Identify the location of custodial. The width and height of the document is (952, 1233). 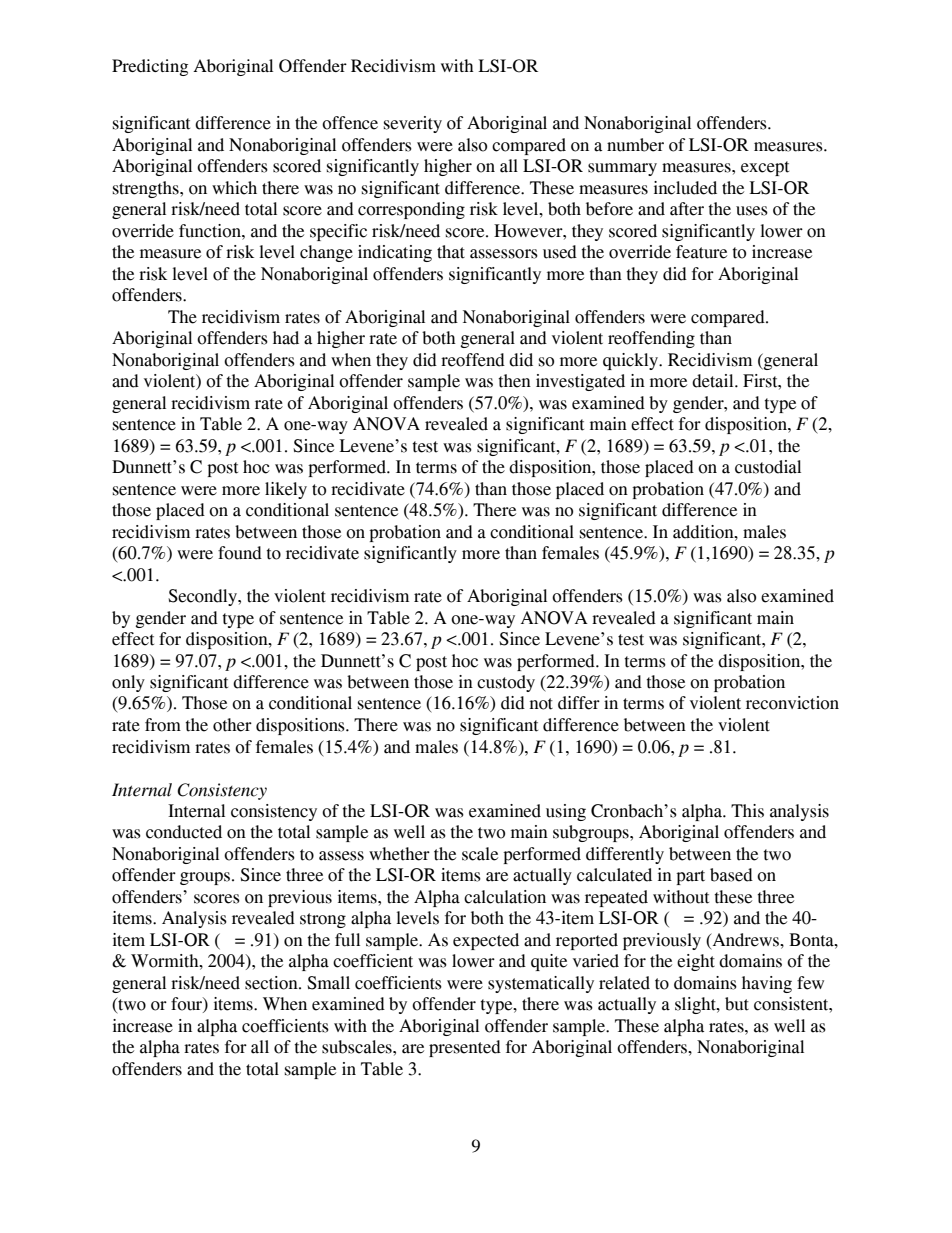
(768, 467).
